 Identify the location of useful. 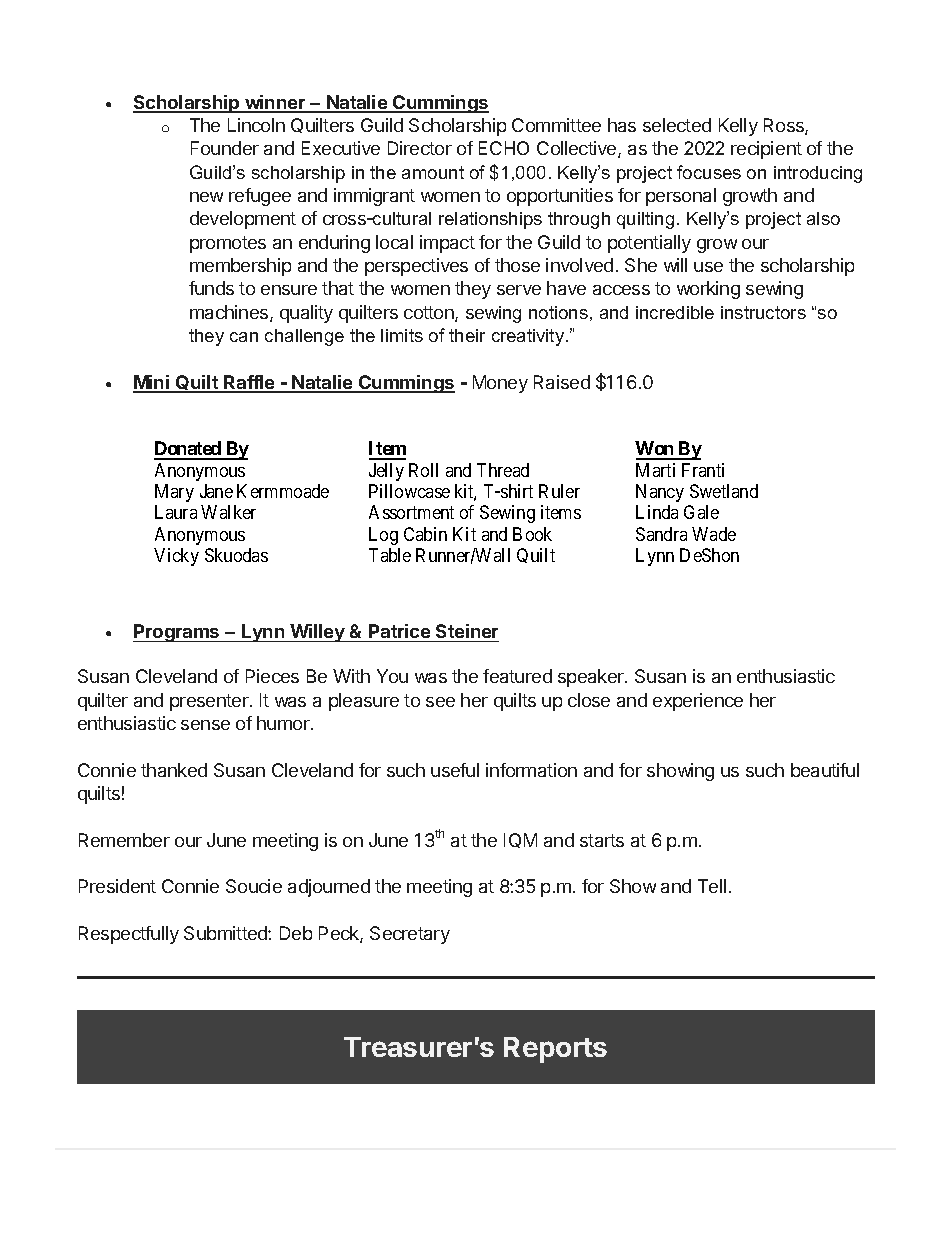
(455, 770).
